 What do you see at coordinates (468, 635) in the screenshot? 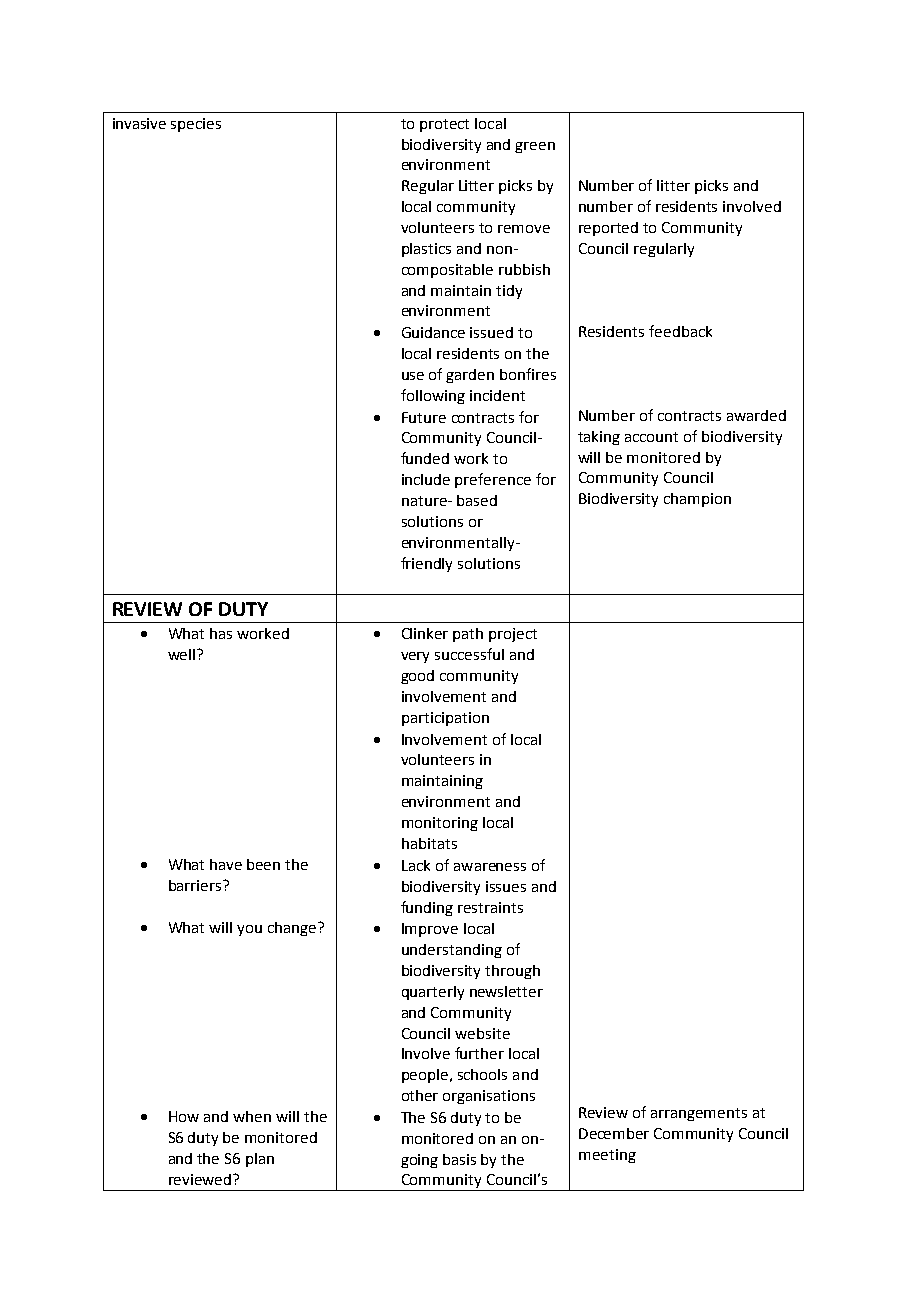
I see `path` at bounding box center [468, 635].
